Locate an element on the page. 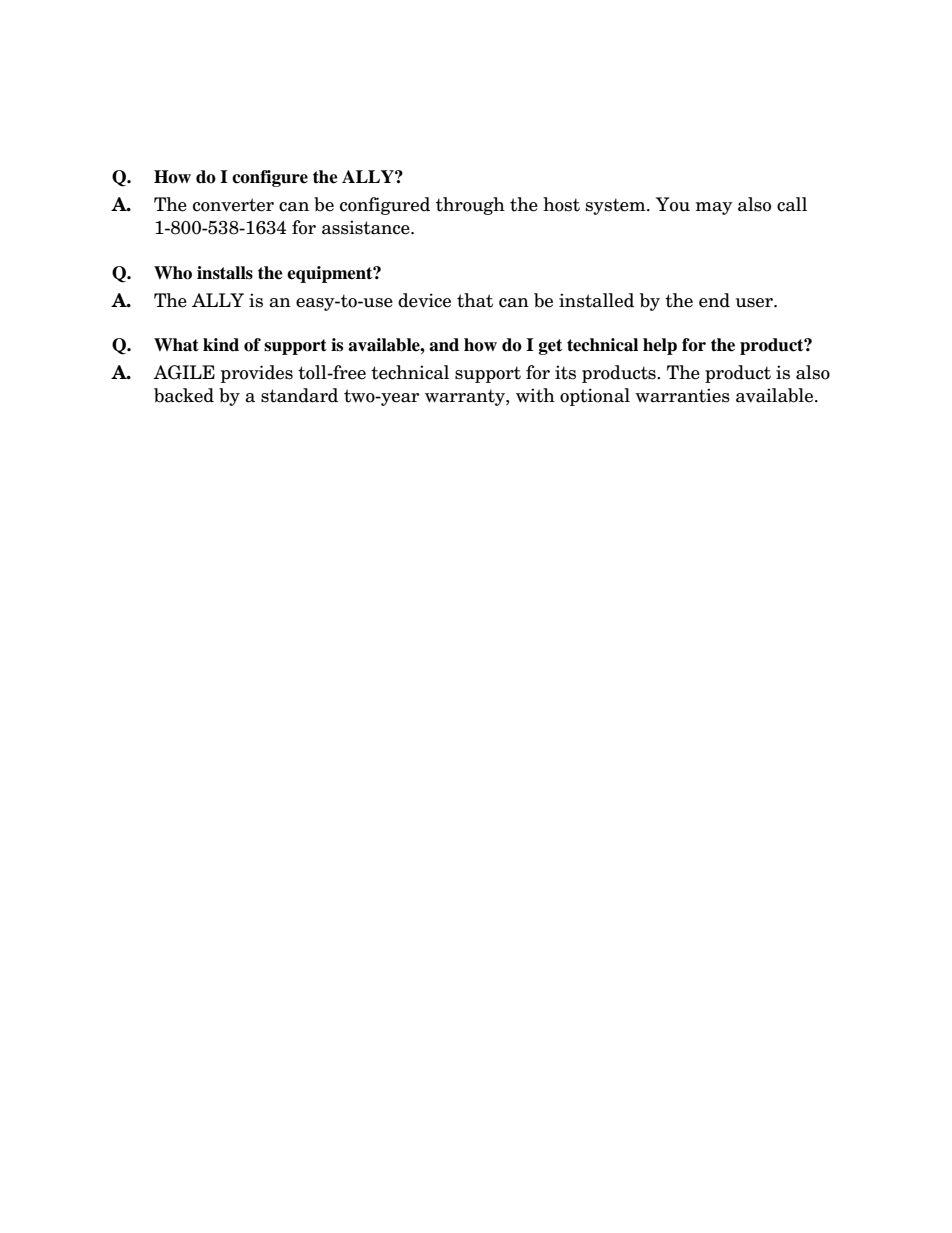  converter is located at coordinates (233, 205).
